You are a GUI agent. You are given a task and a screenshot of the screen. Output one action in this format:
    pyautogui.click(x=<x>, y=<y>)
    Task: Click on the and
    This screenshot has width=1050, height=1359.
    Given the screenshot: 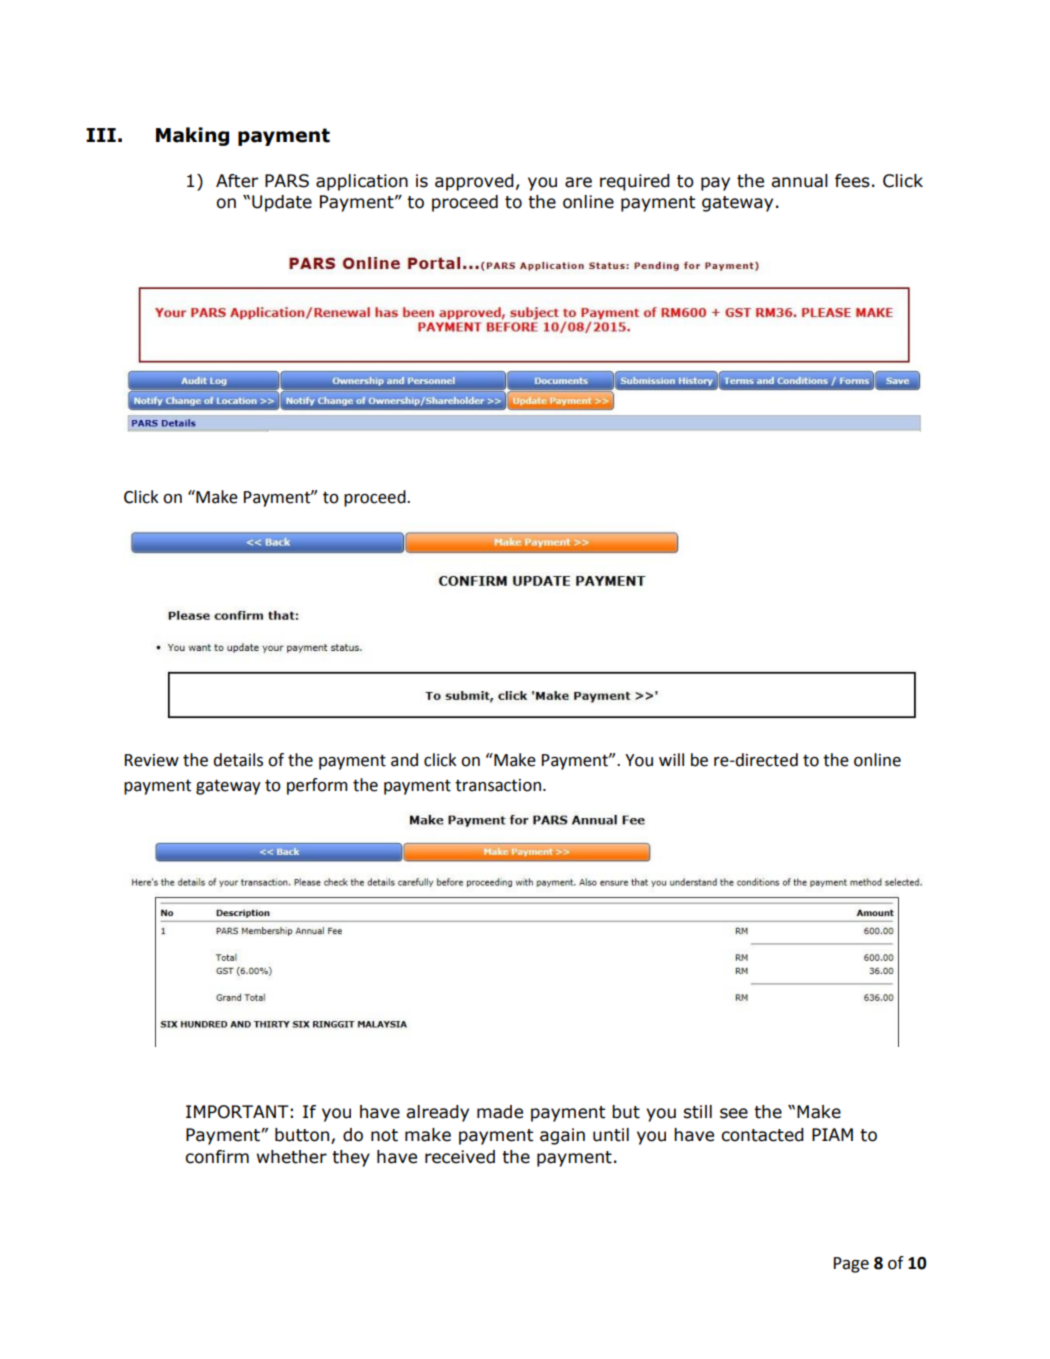 What is the action you would take?
    pyautogui.click(x=404, y=760)
